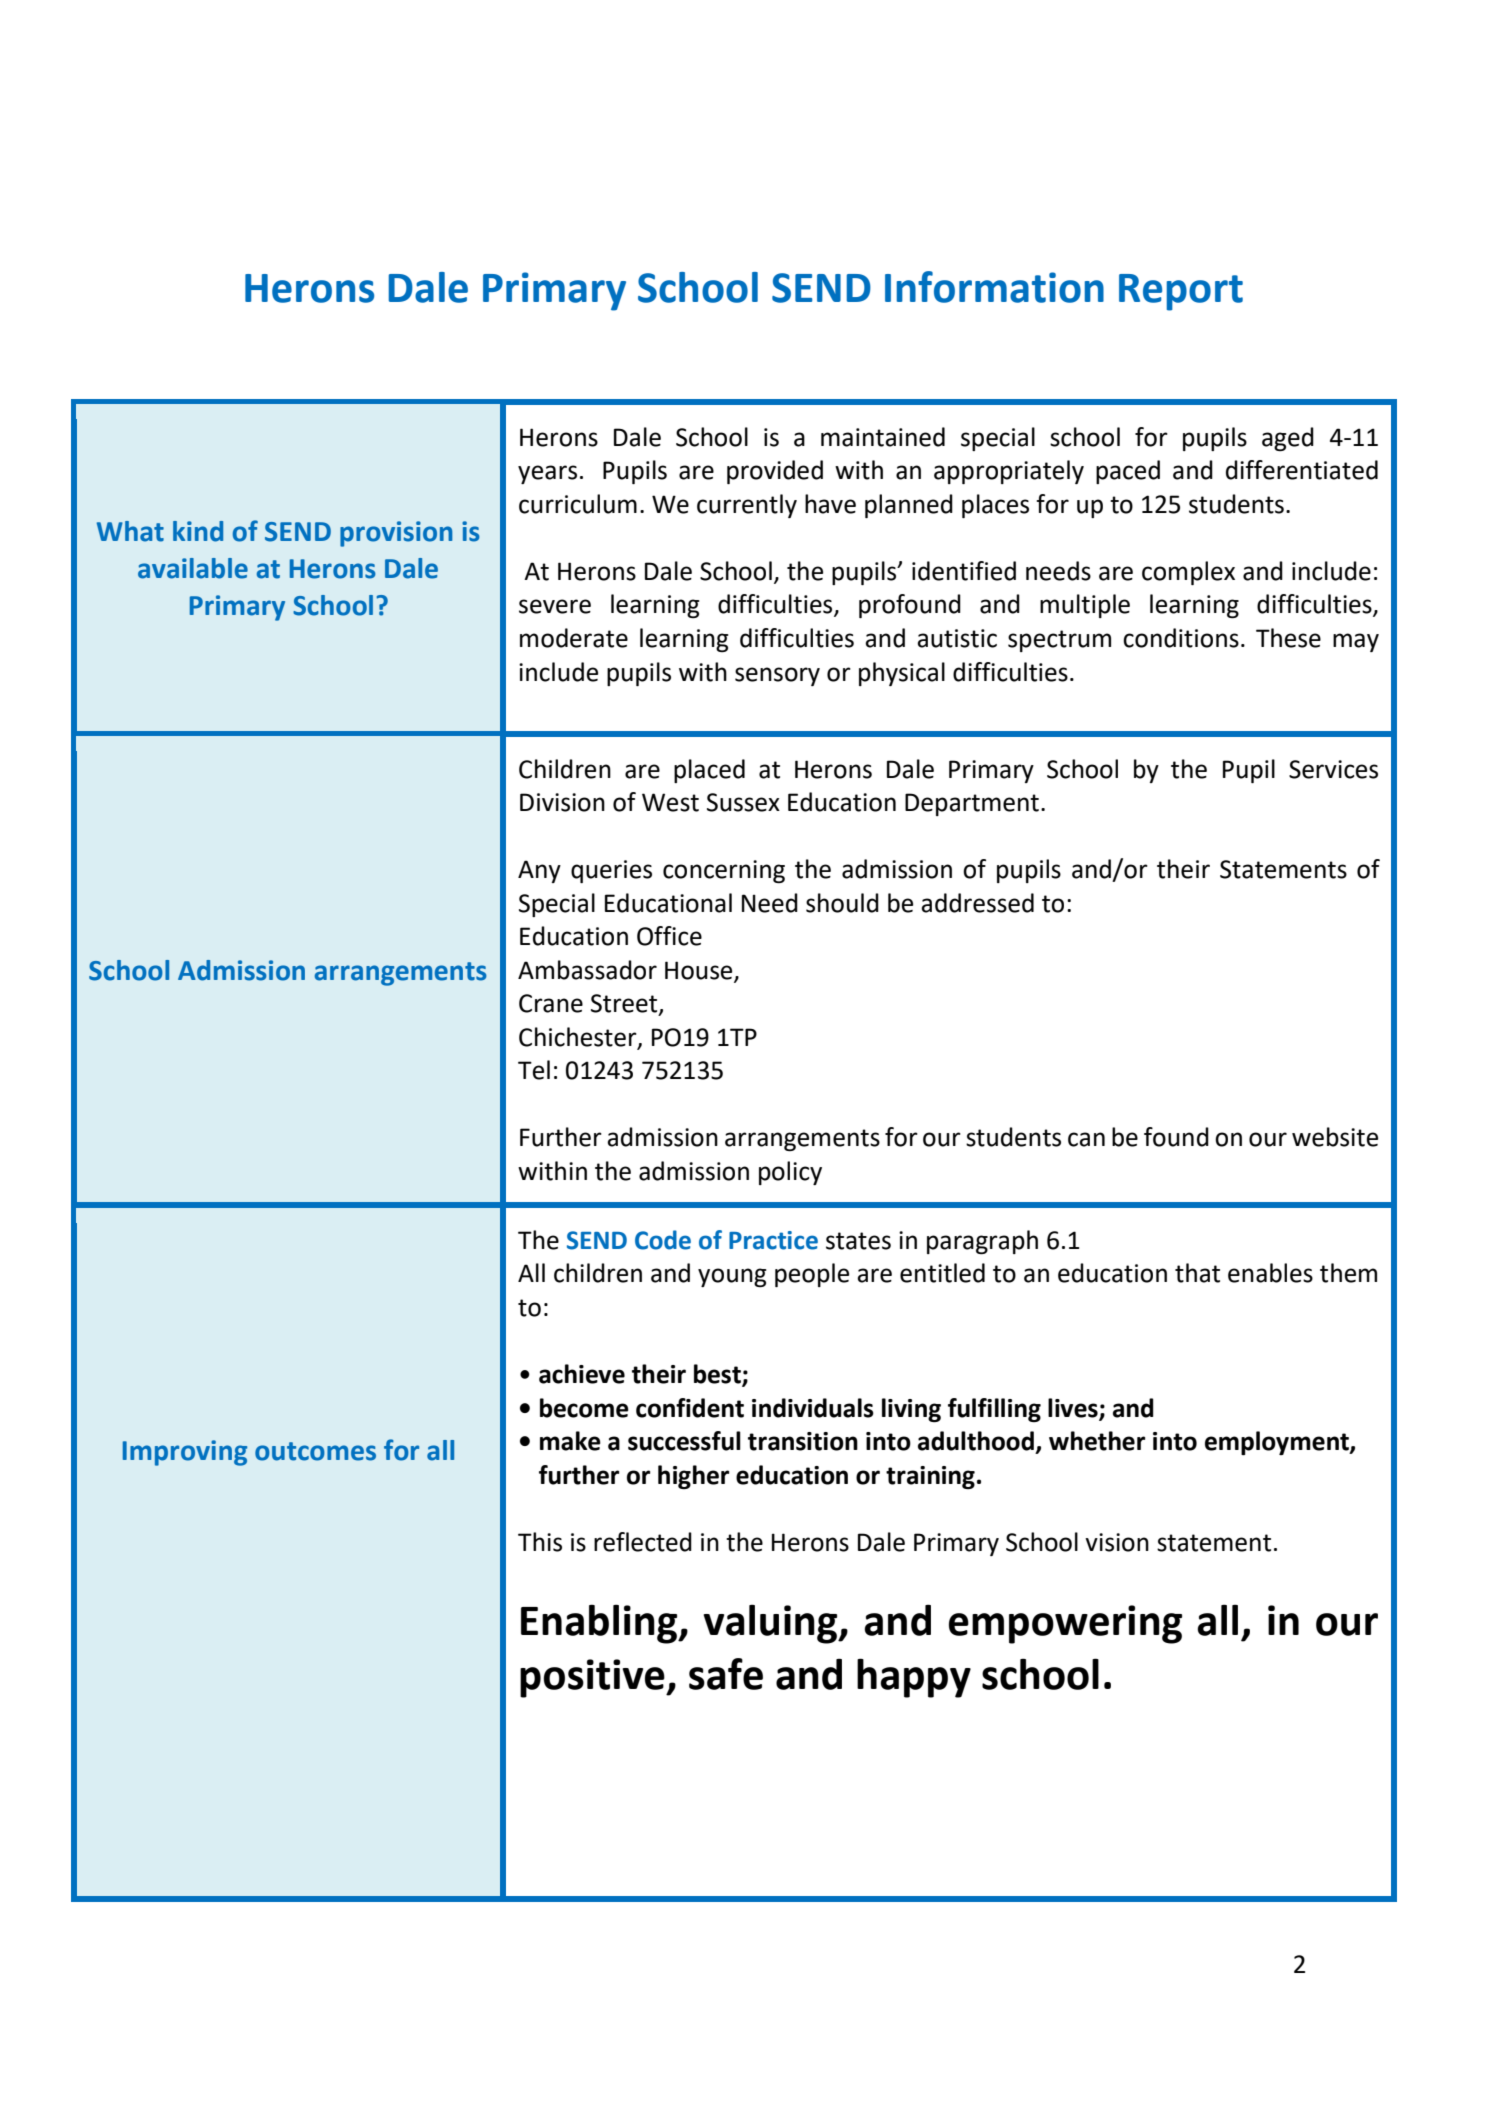  I want to click on House, so click(700, 971).
